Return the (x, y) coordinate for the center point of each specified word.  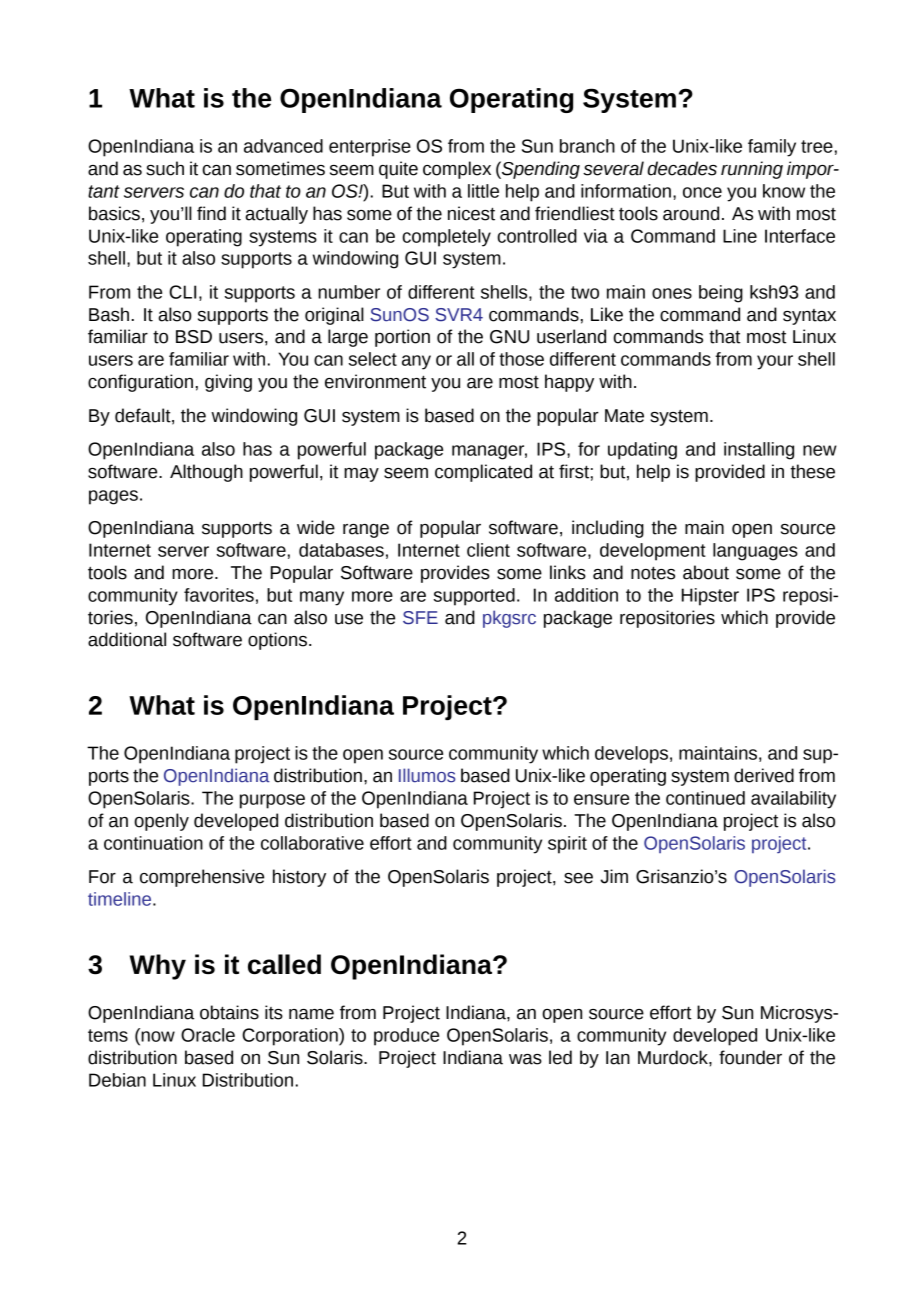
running (752, 170)
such (165, 168)
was (525, 1059)
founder (750, 1057)
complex (457, 170)
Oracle (208, 1035)
